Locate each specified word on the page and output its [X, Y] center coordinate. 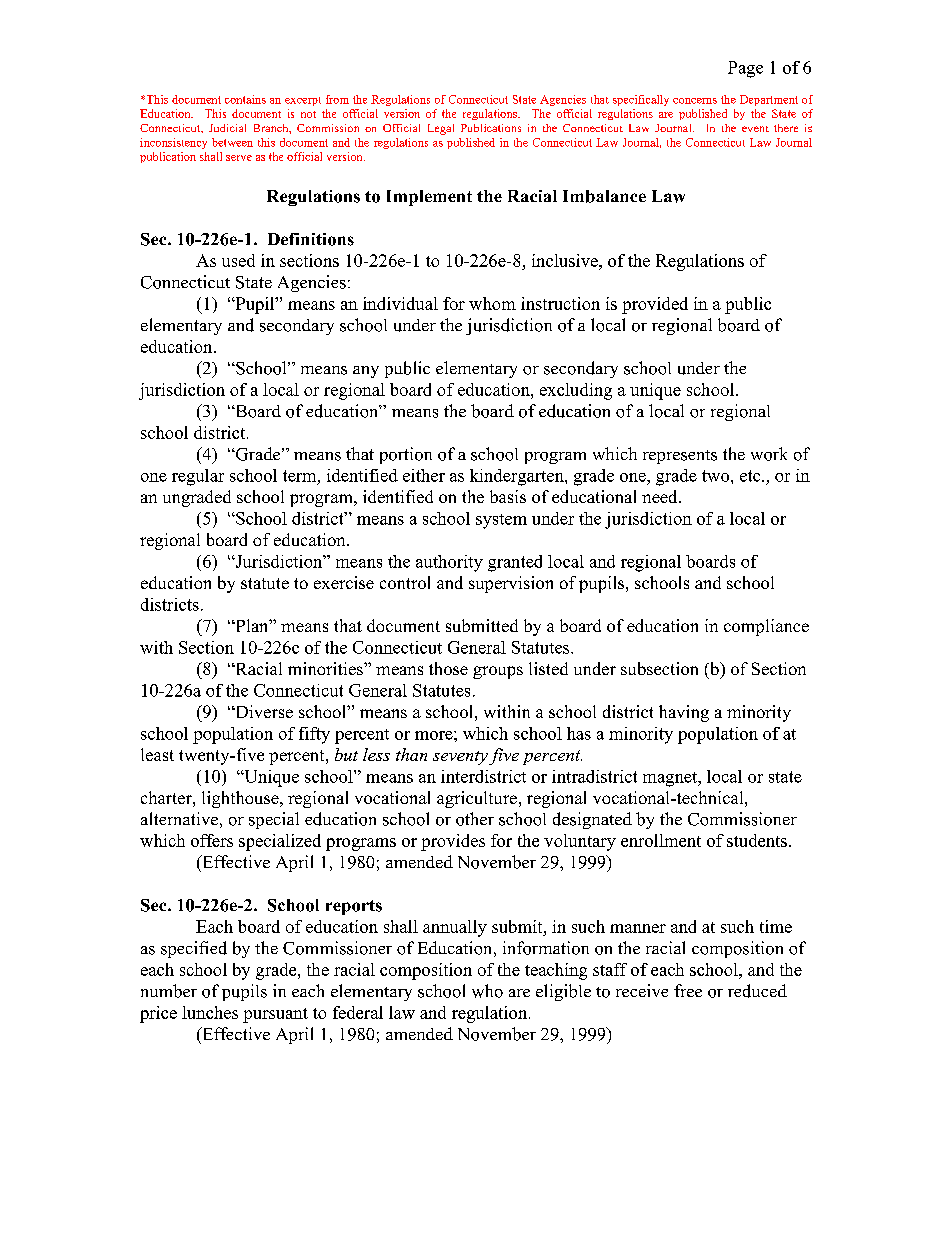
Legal [441, 129]
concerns [695, 101]
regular [198, 477]
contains [245, 99]
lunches [210, 1012]
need [661, 496]
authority [449, 563]
